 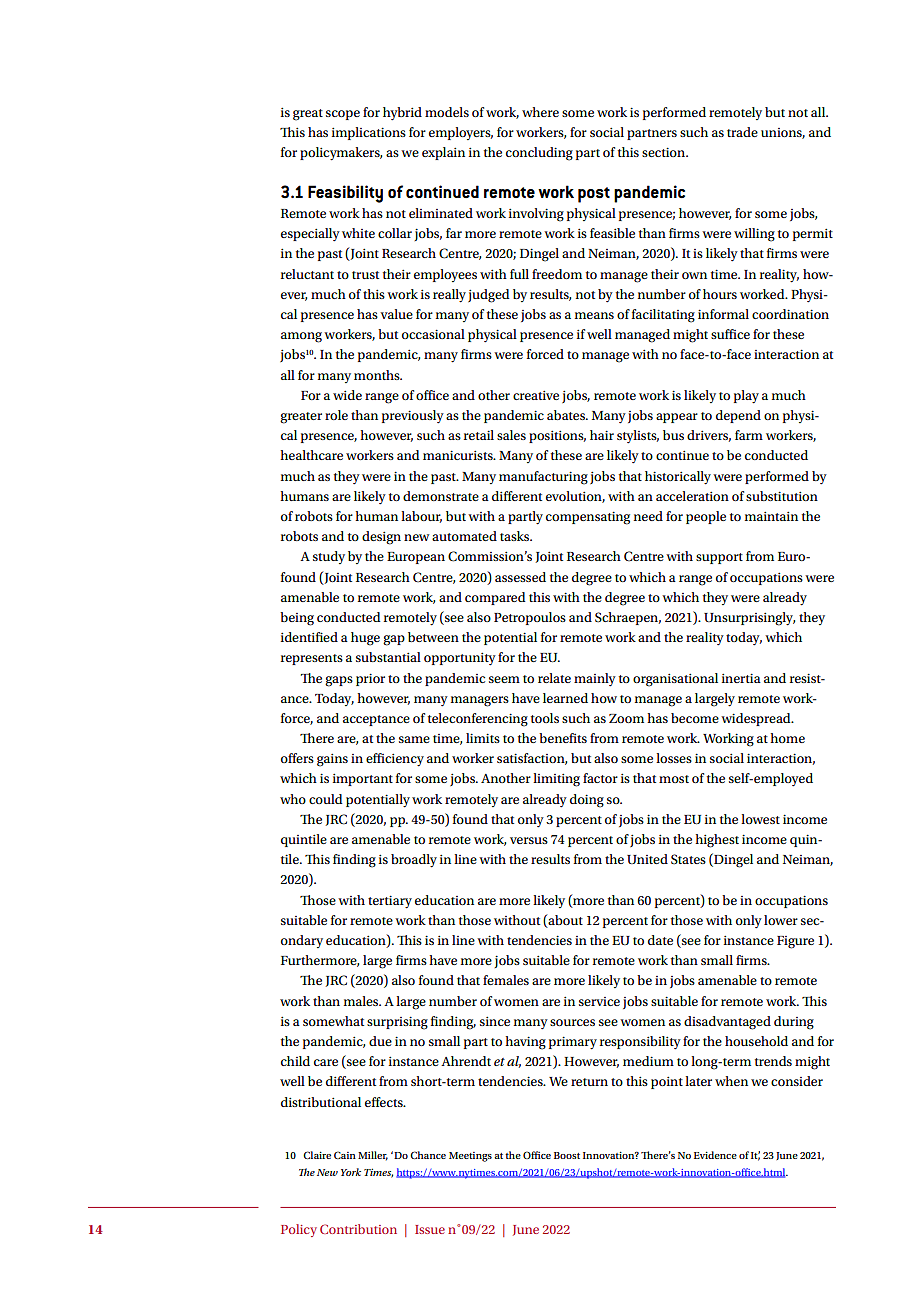 I want to click on play, so click(x=746, y=397).
